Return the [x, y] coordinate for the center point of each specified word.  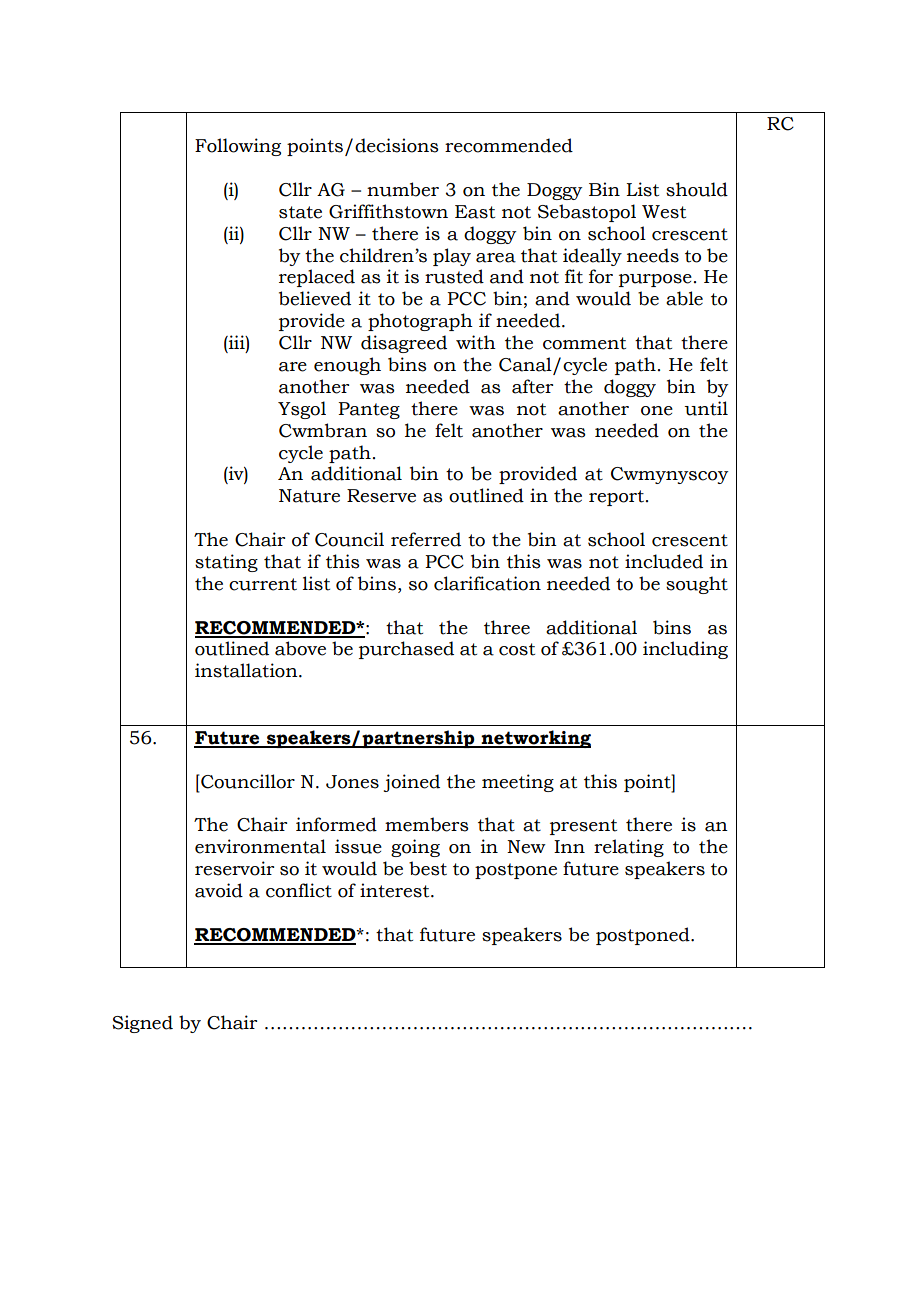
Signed [142, 1024]
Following [238, 147]
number [403, 189]
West [664, 212]
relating [629, 848]
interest [396, 890]
